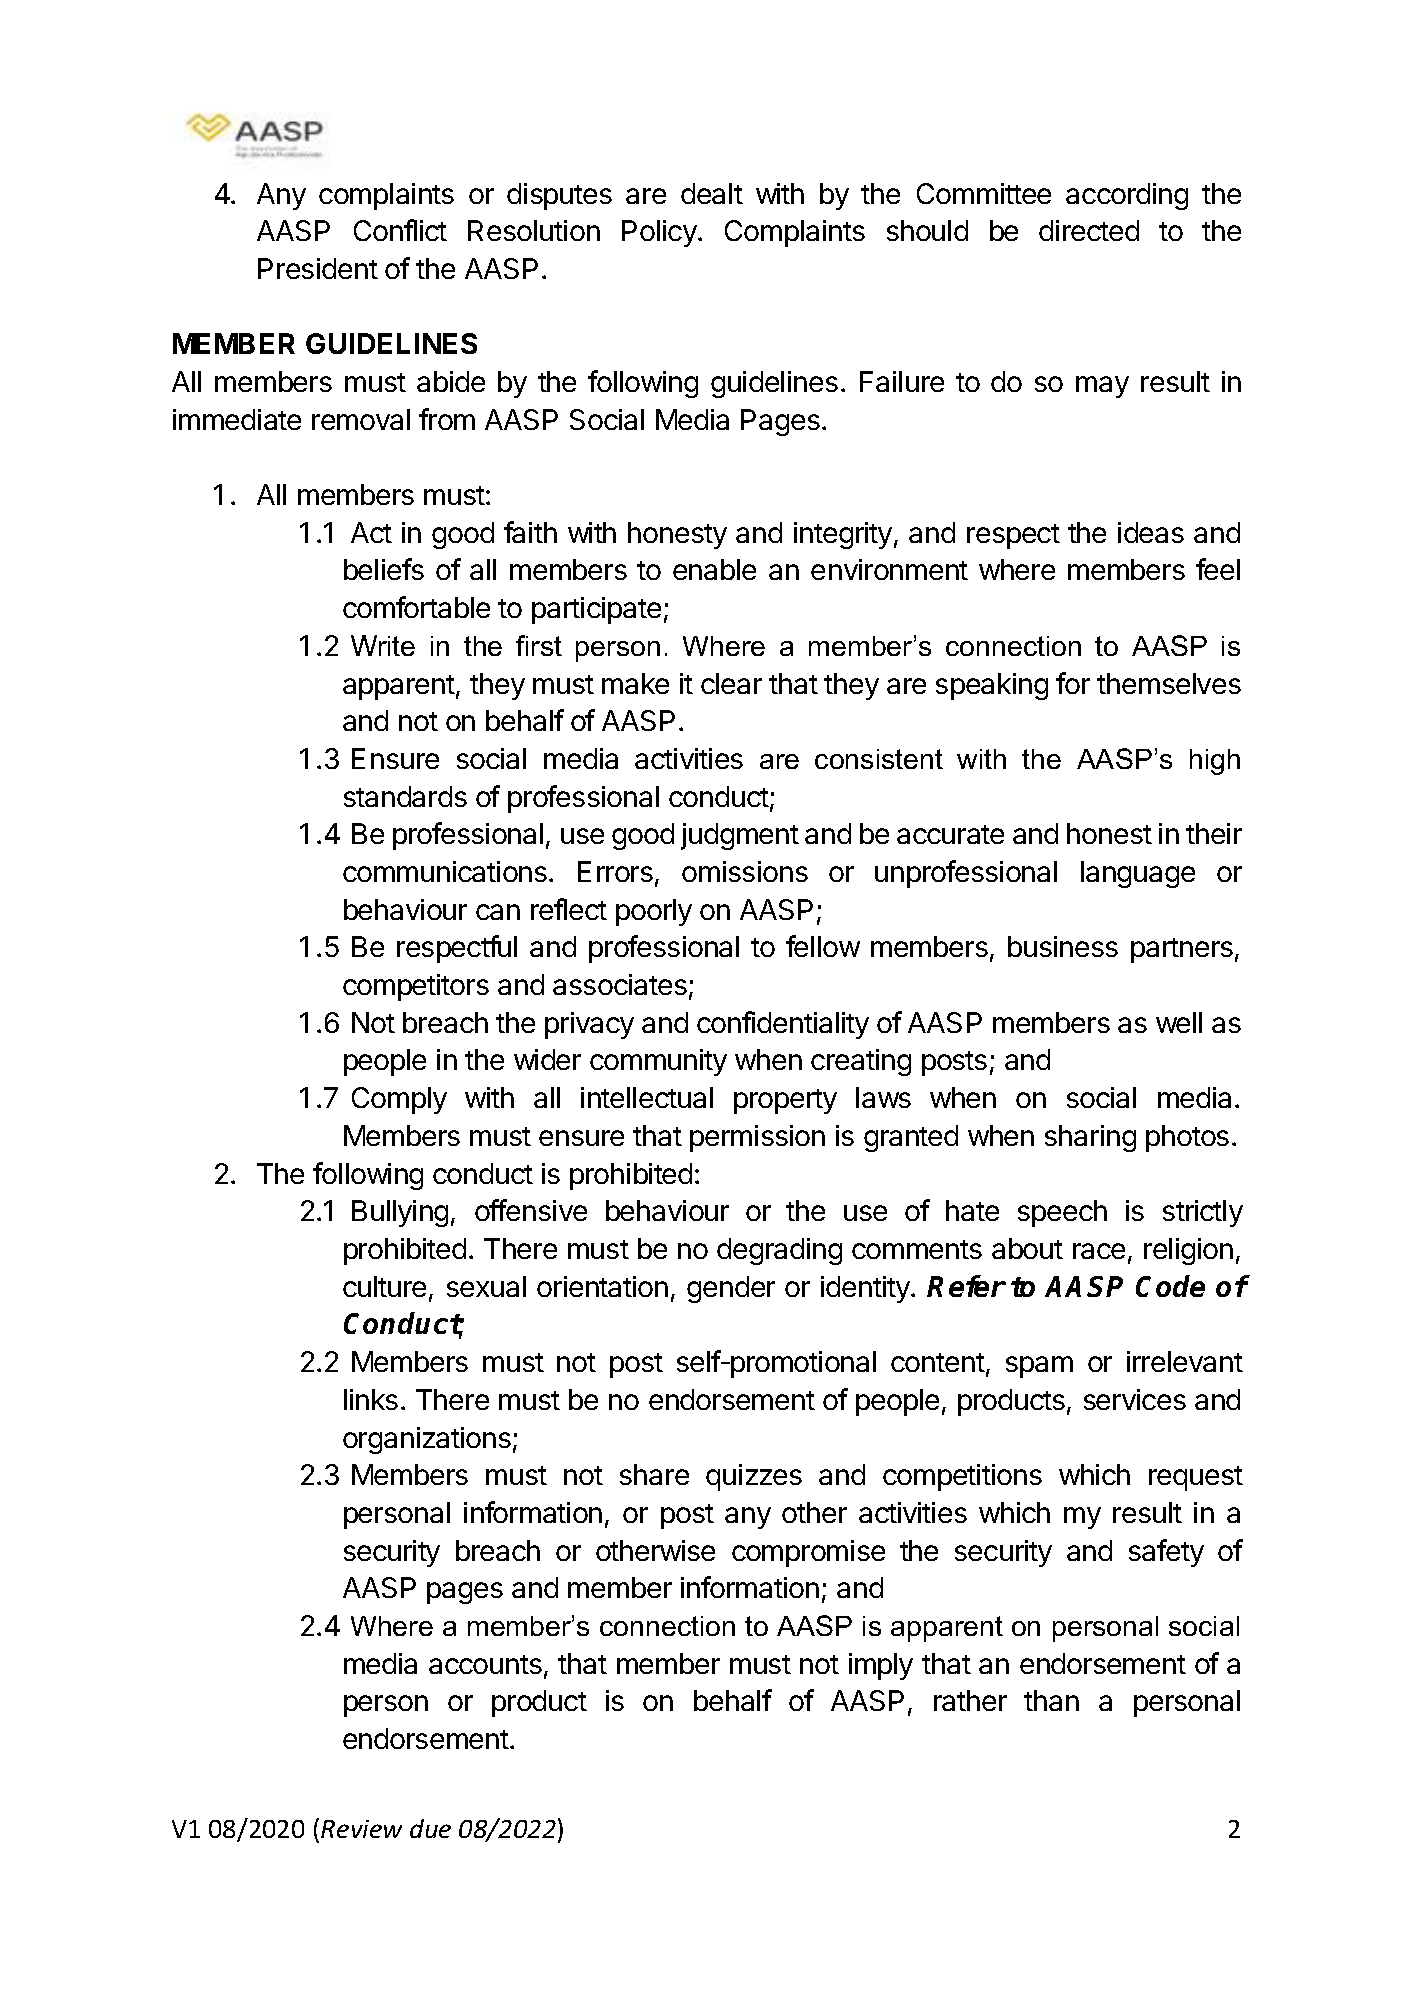 The width and height of the image is (1413, 2000). I want to click on race, so click(1099, 1251).
